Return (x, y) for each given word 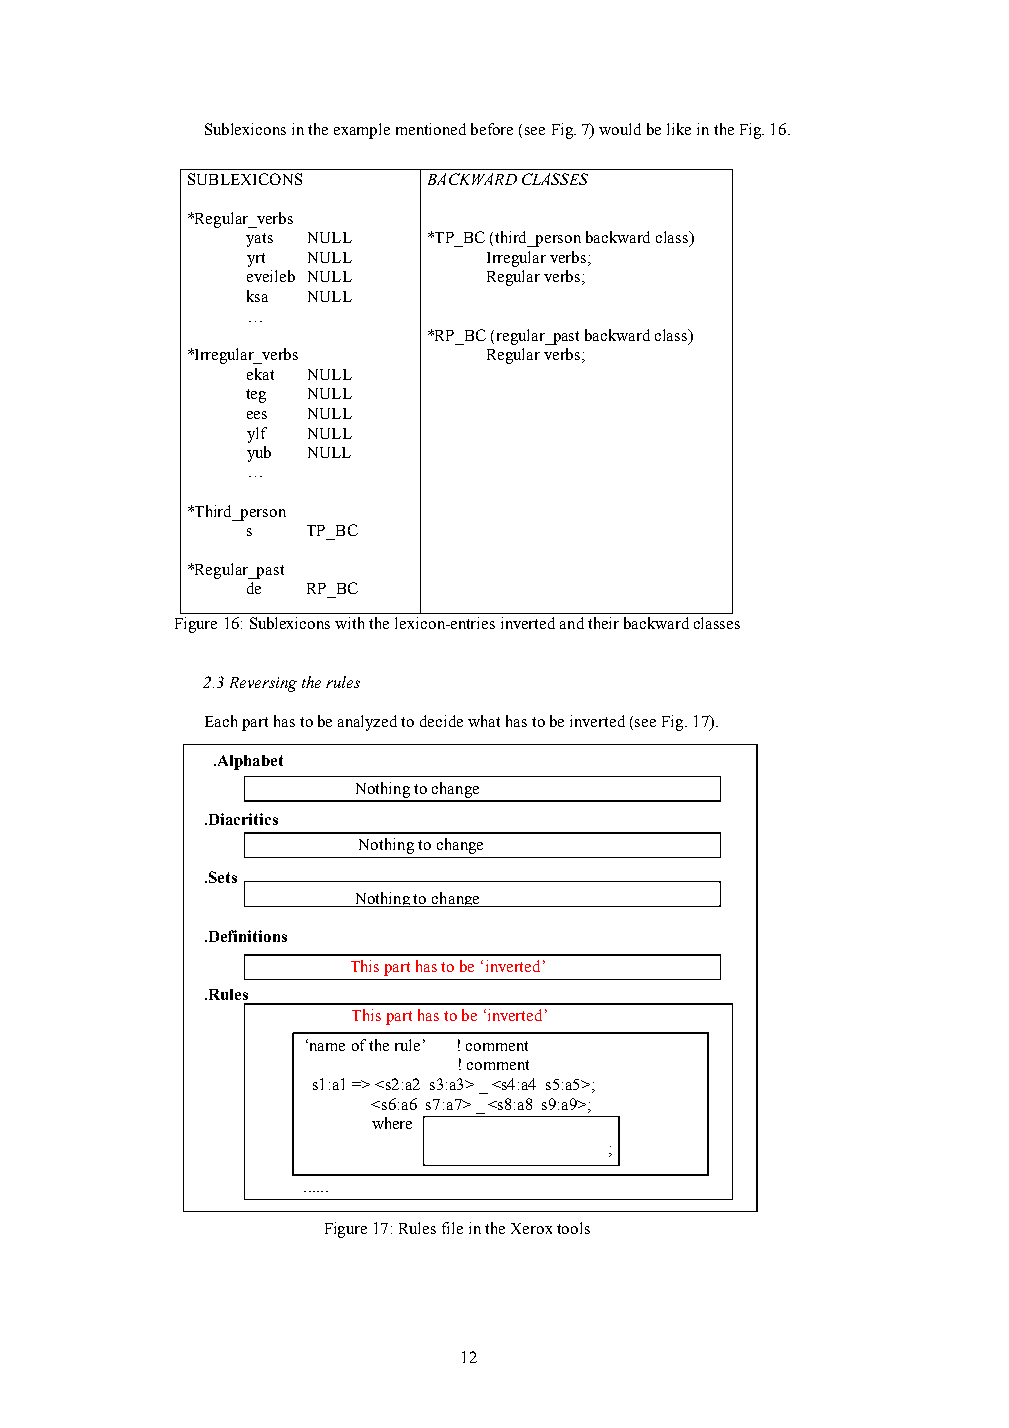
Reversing (263, 684)
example (362, 131)
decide (441, 721)
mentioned (431, 129)
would (620, 129)
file (452, 1228)
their (603, 623)
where (392, 1123)
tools (573, 1228)
